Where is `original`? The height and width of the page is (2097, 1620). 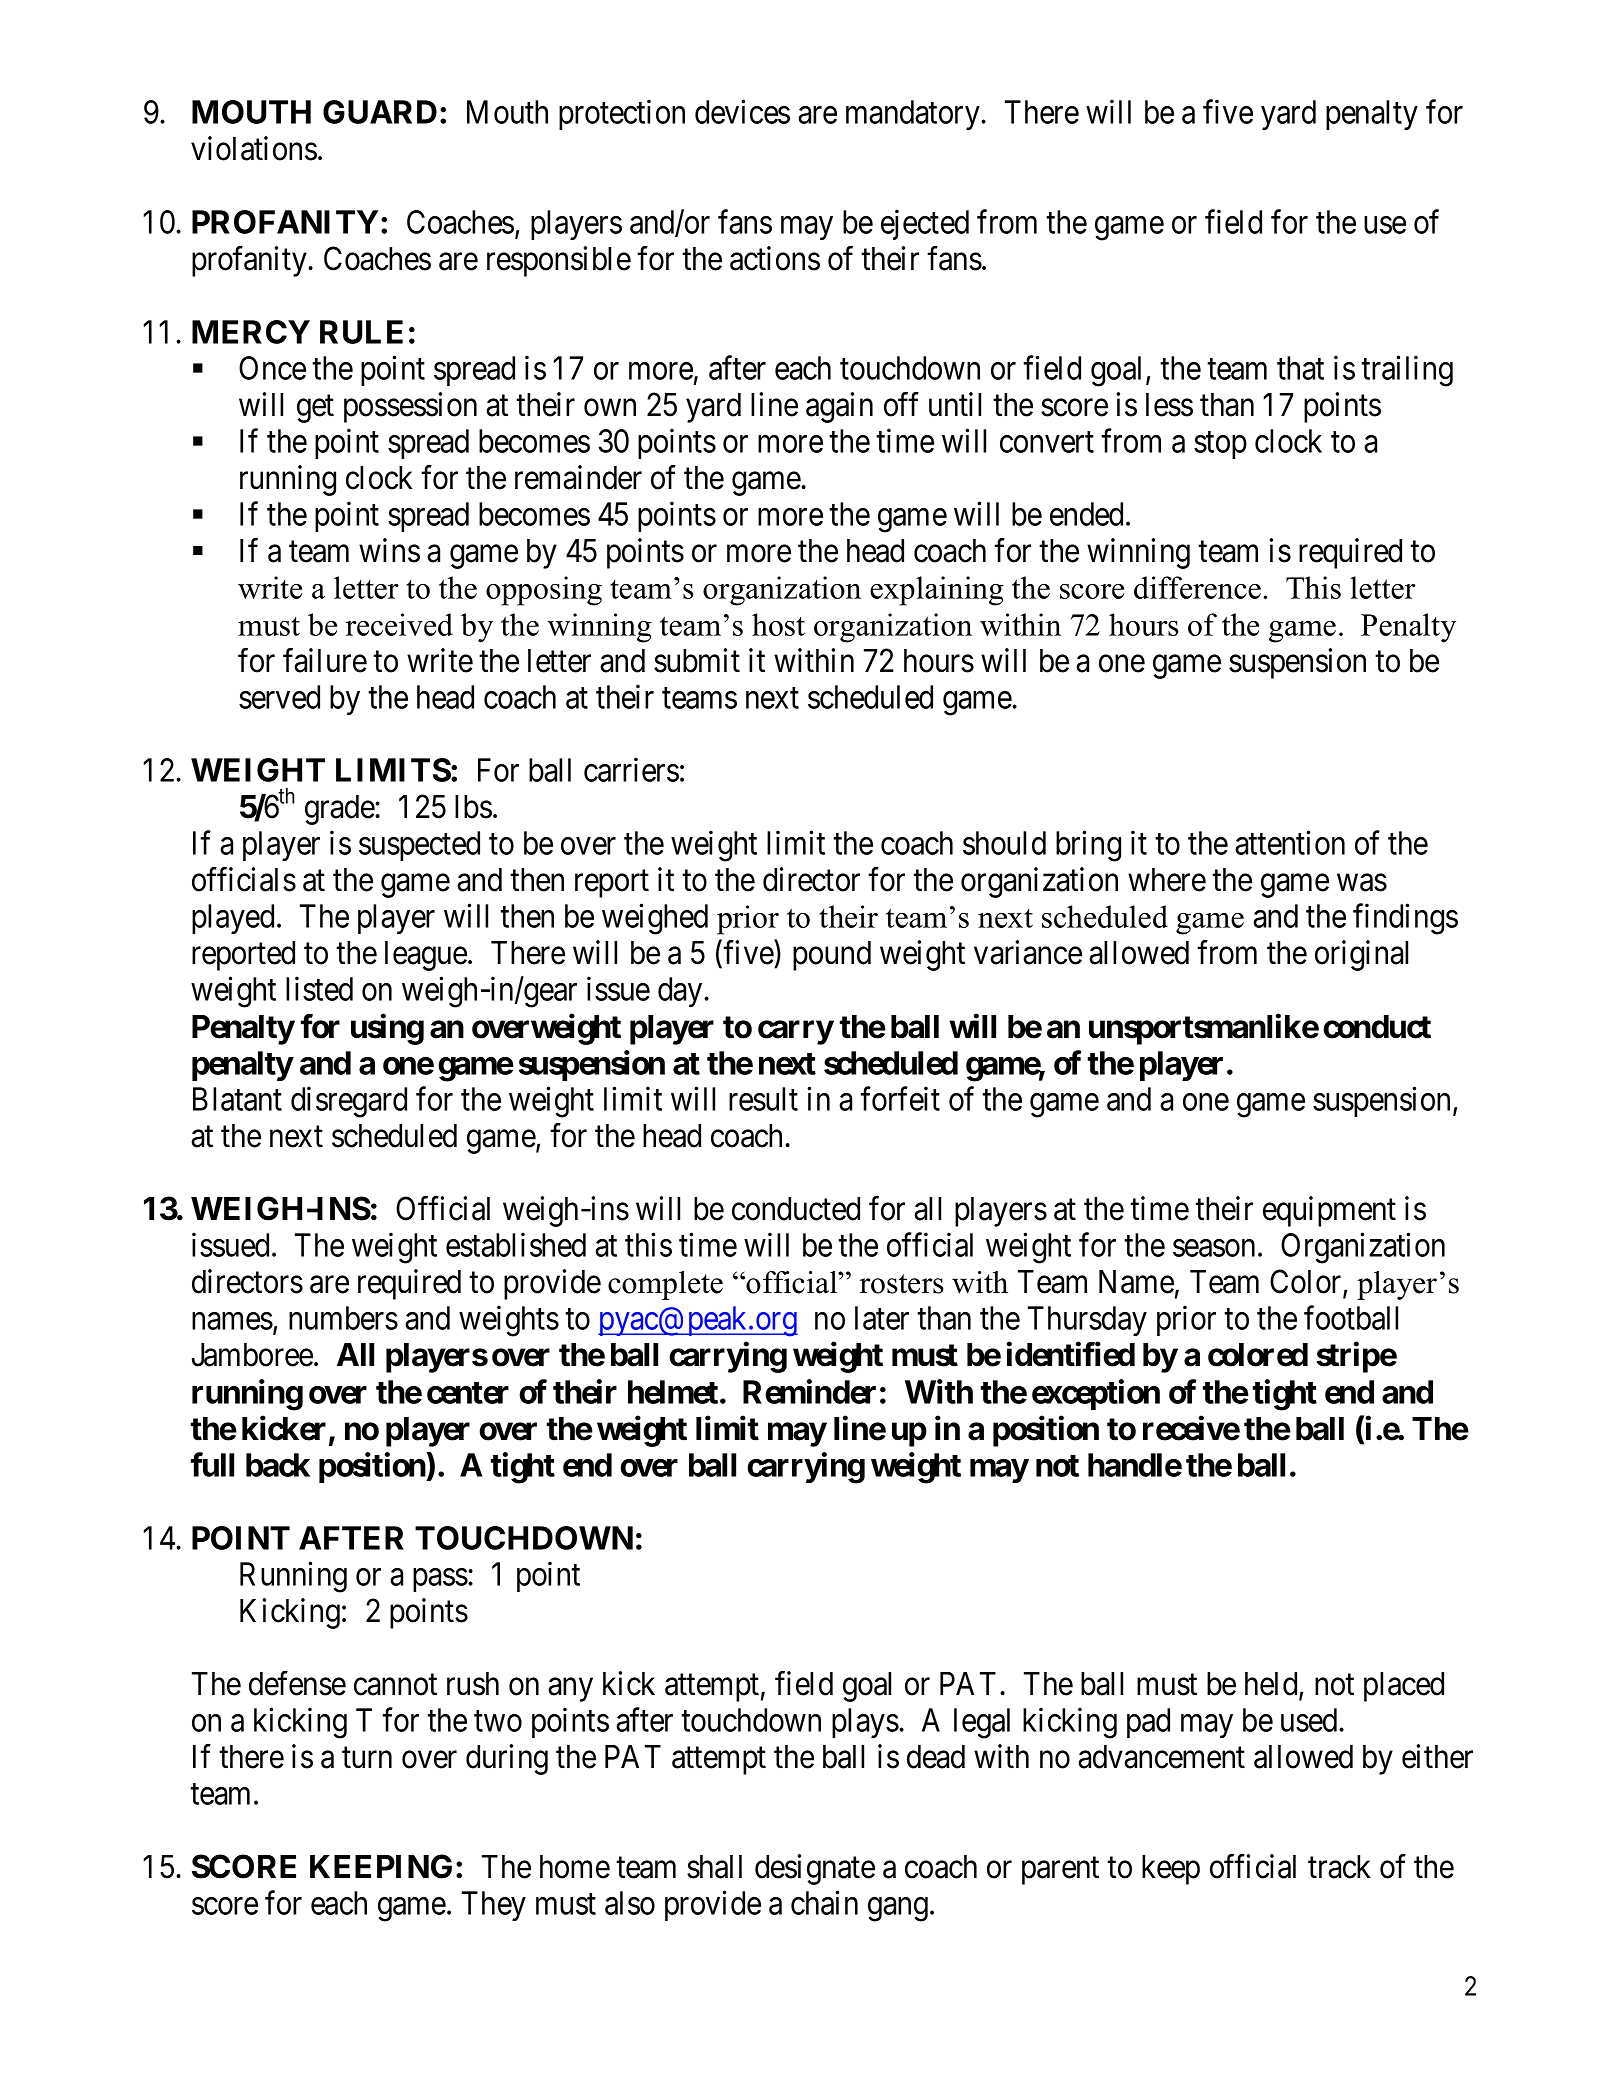
original is located at coordinates (1361, 955).
